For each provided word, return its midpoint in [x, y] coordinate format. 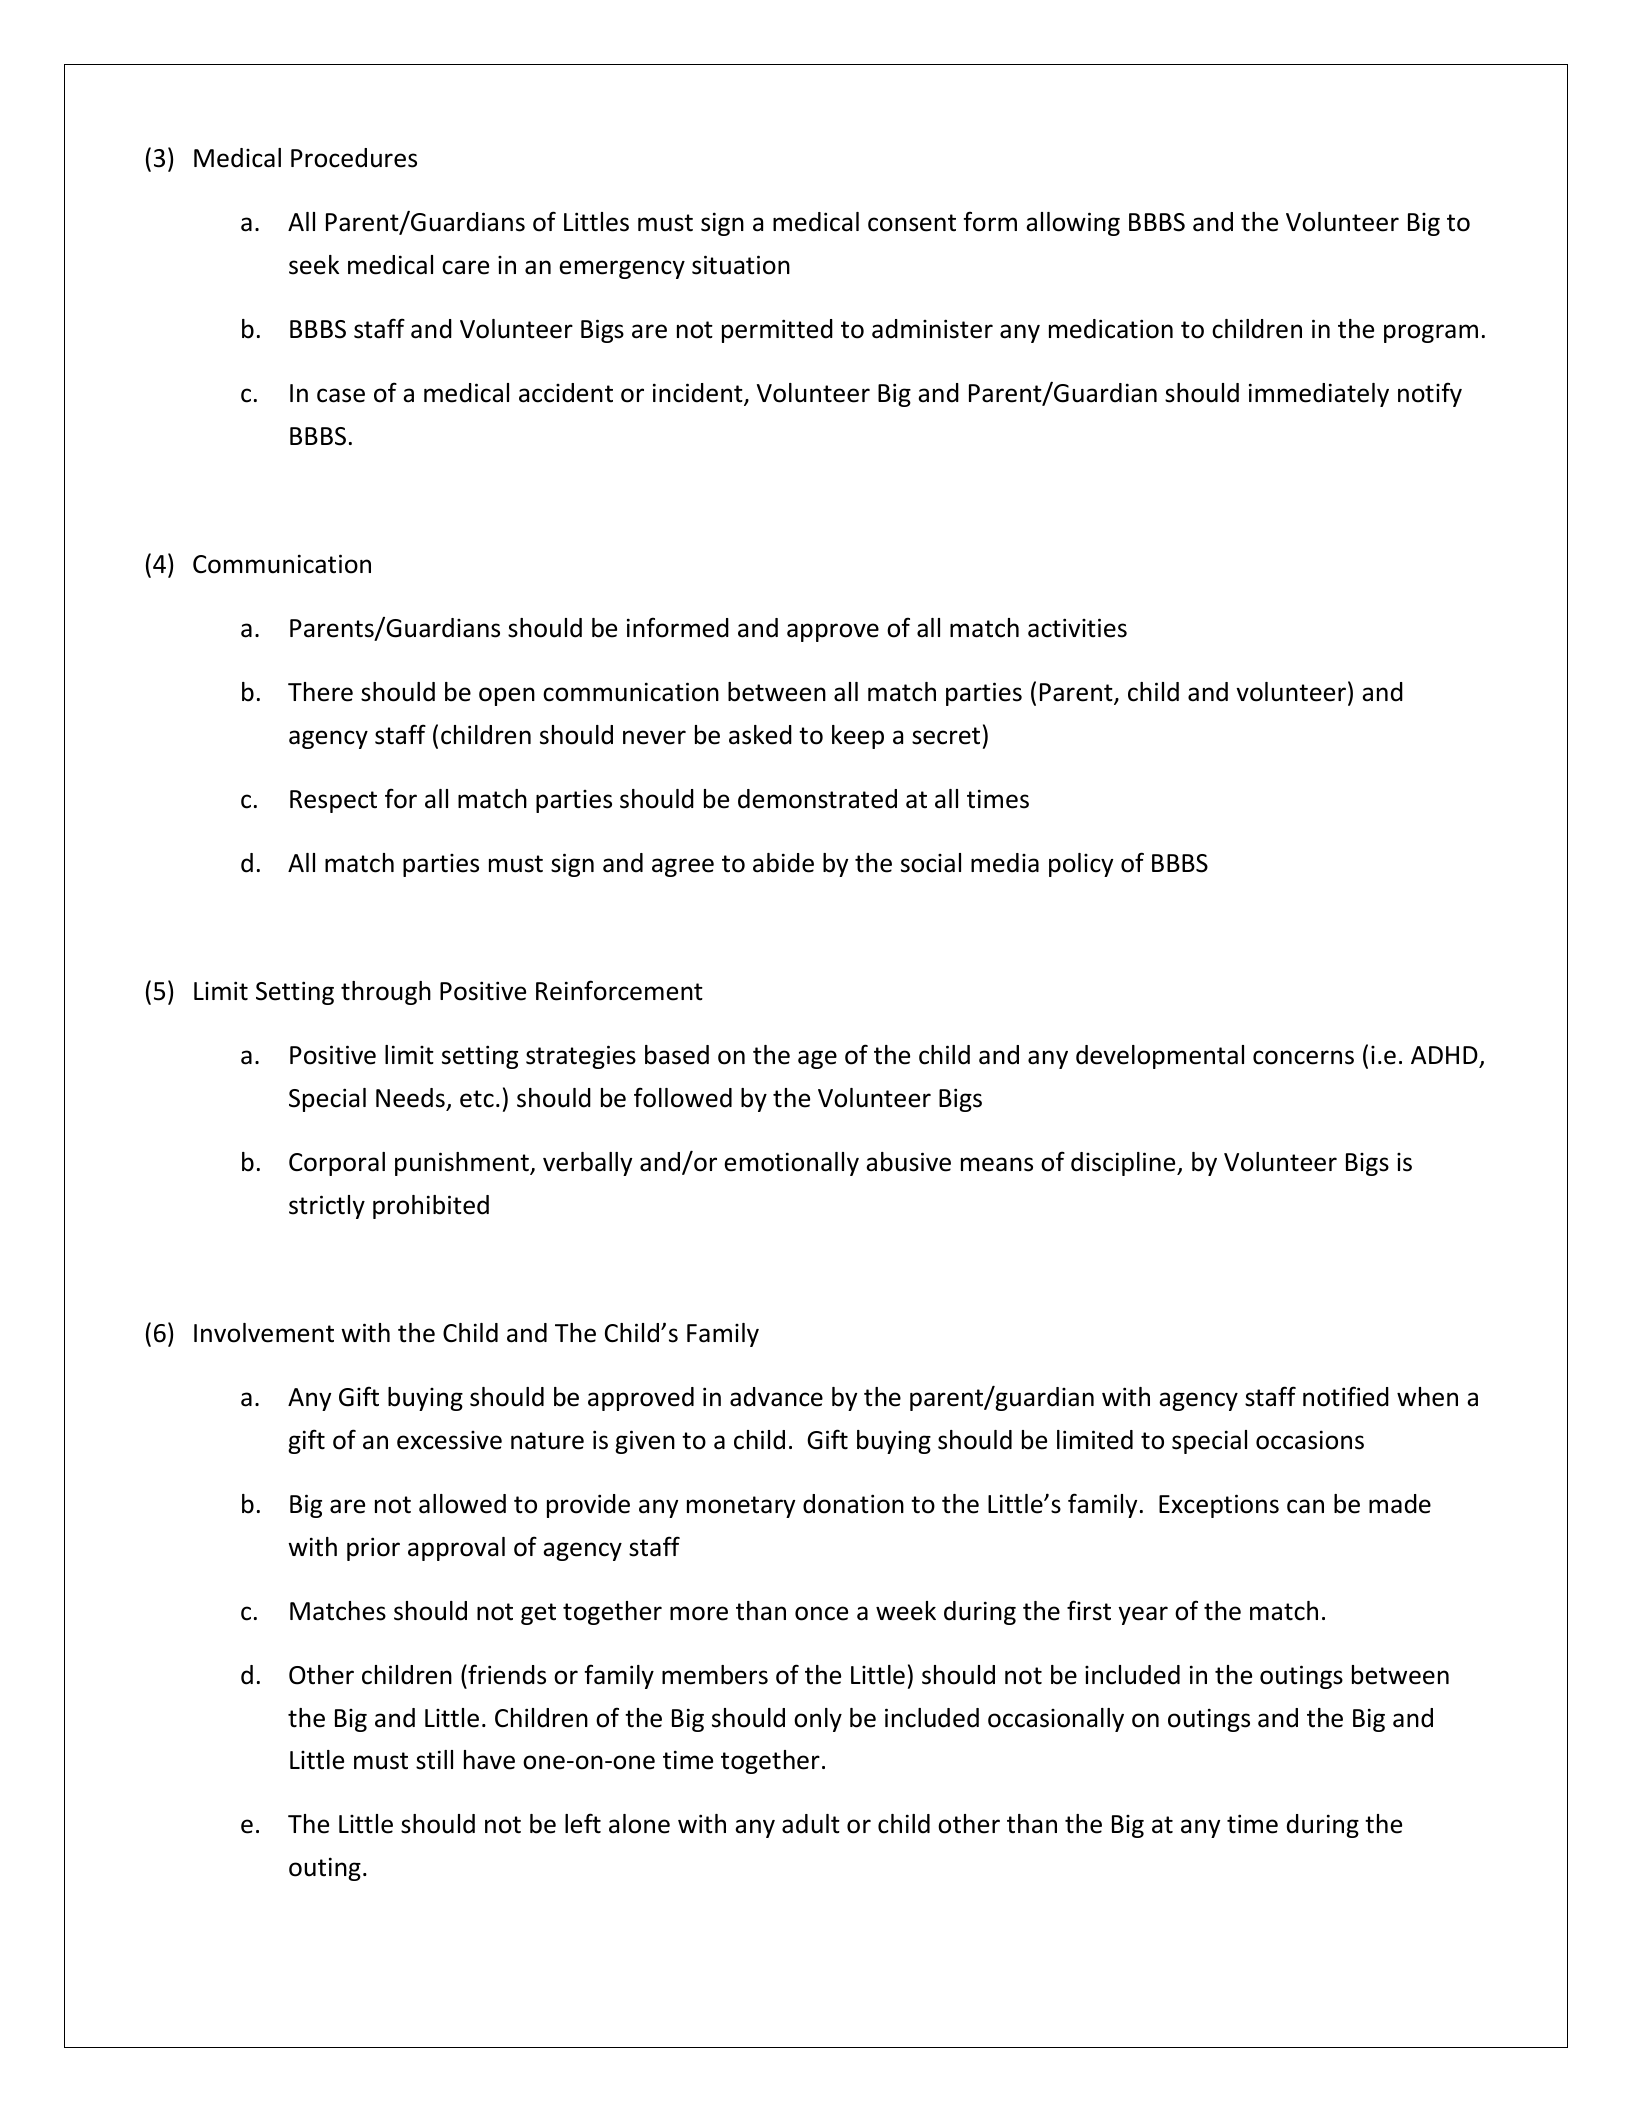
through [386, 993]
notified [1346, 1396]
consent [912, 223]
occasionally [1056, 1720]
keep [858, 737]
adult [811, 1824]
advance [776, 1397]
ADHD [1444, 1055]
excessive [449, 1440]
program [1431, 333]
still [434, 1760]
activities [1077, 628]
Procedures [354, 158]
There [320, 692]
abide [783, 863]
